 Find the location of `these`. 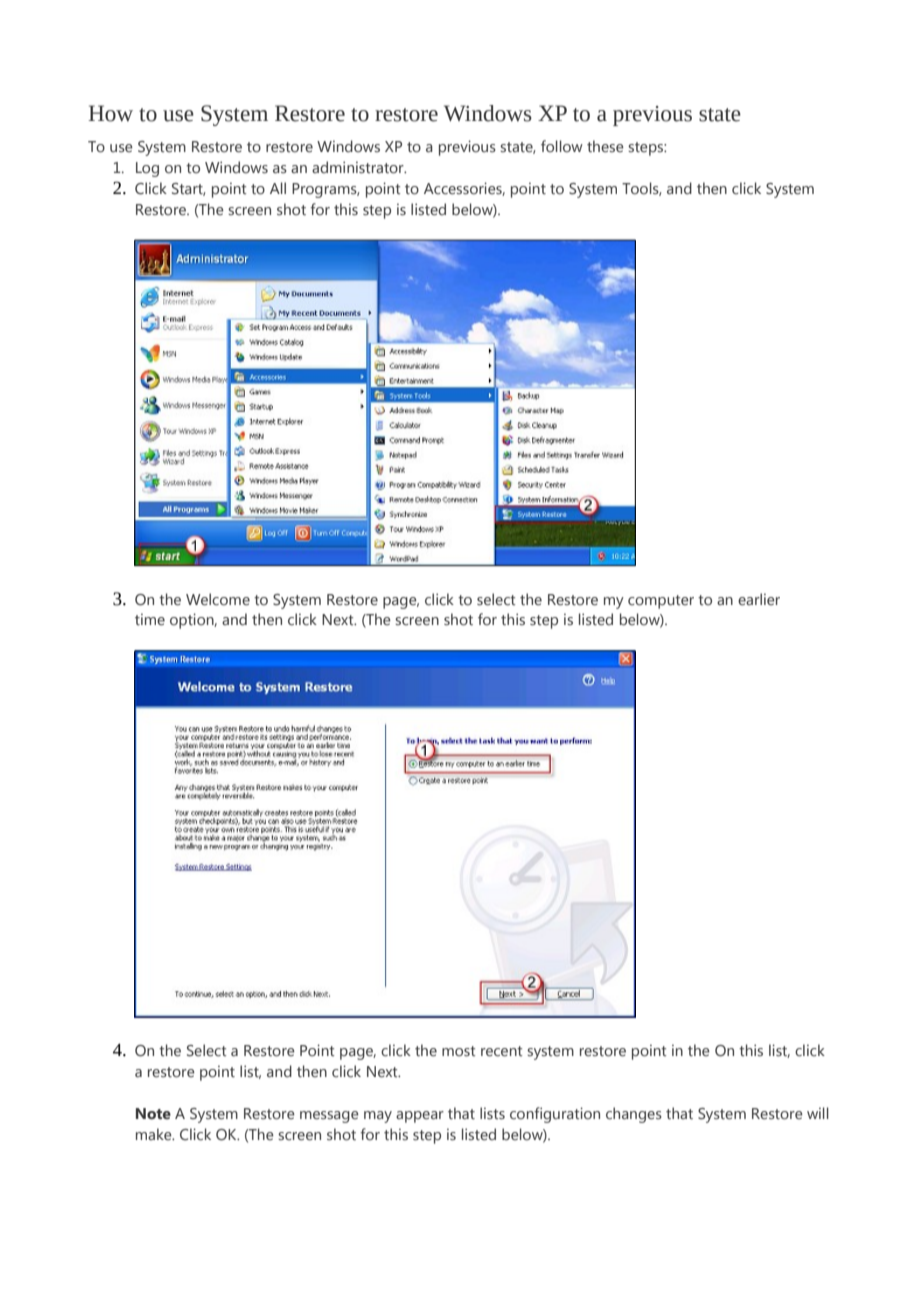

these is located at coordinates (605, 146).
